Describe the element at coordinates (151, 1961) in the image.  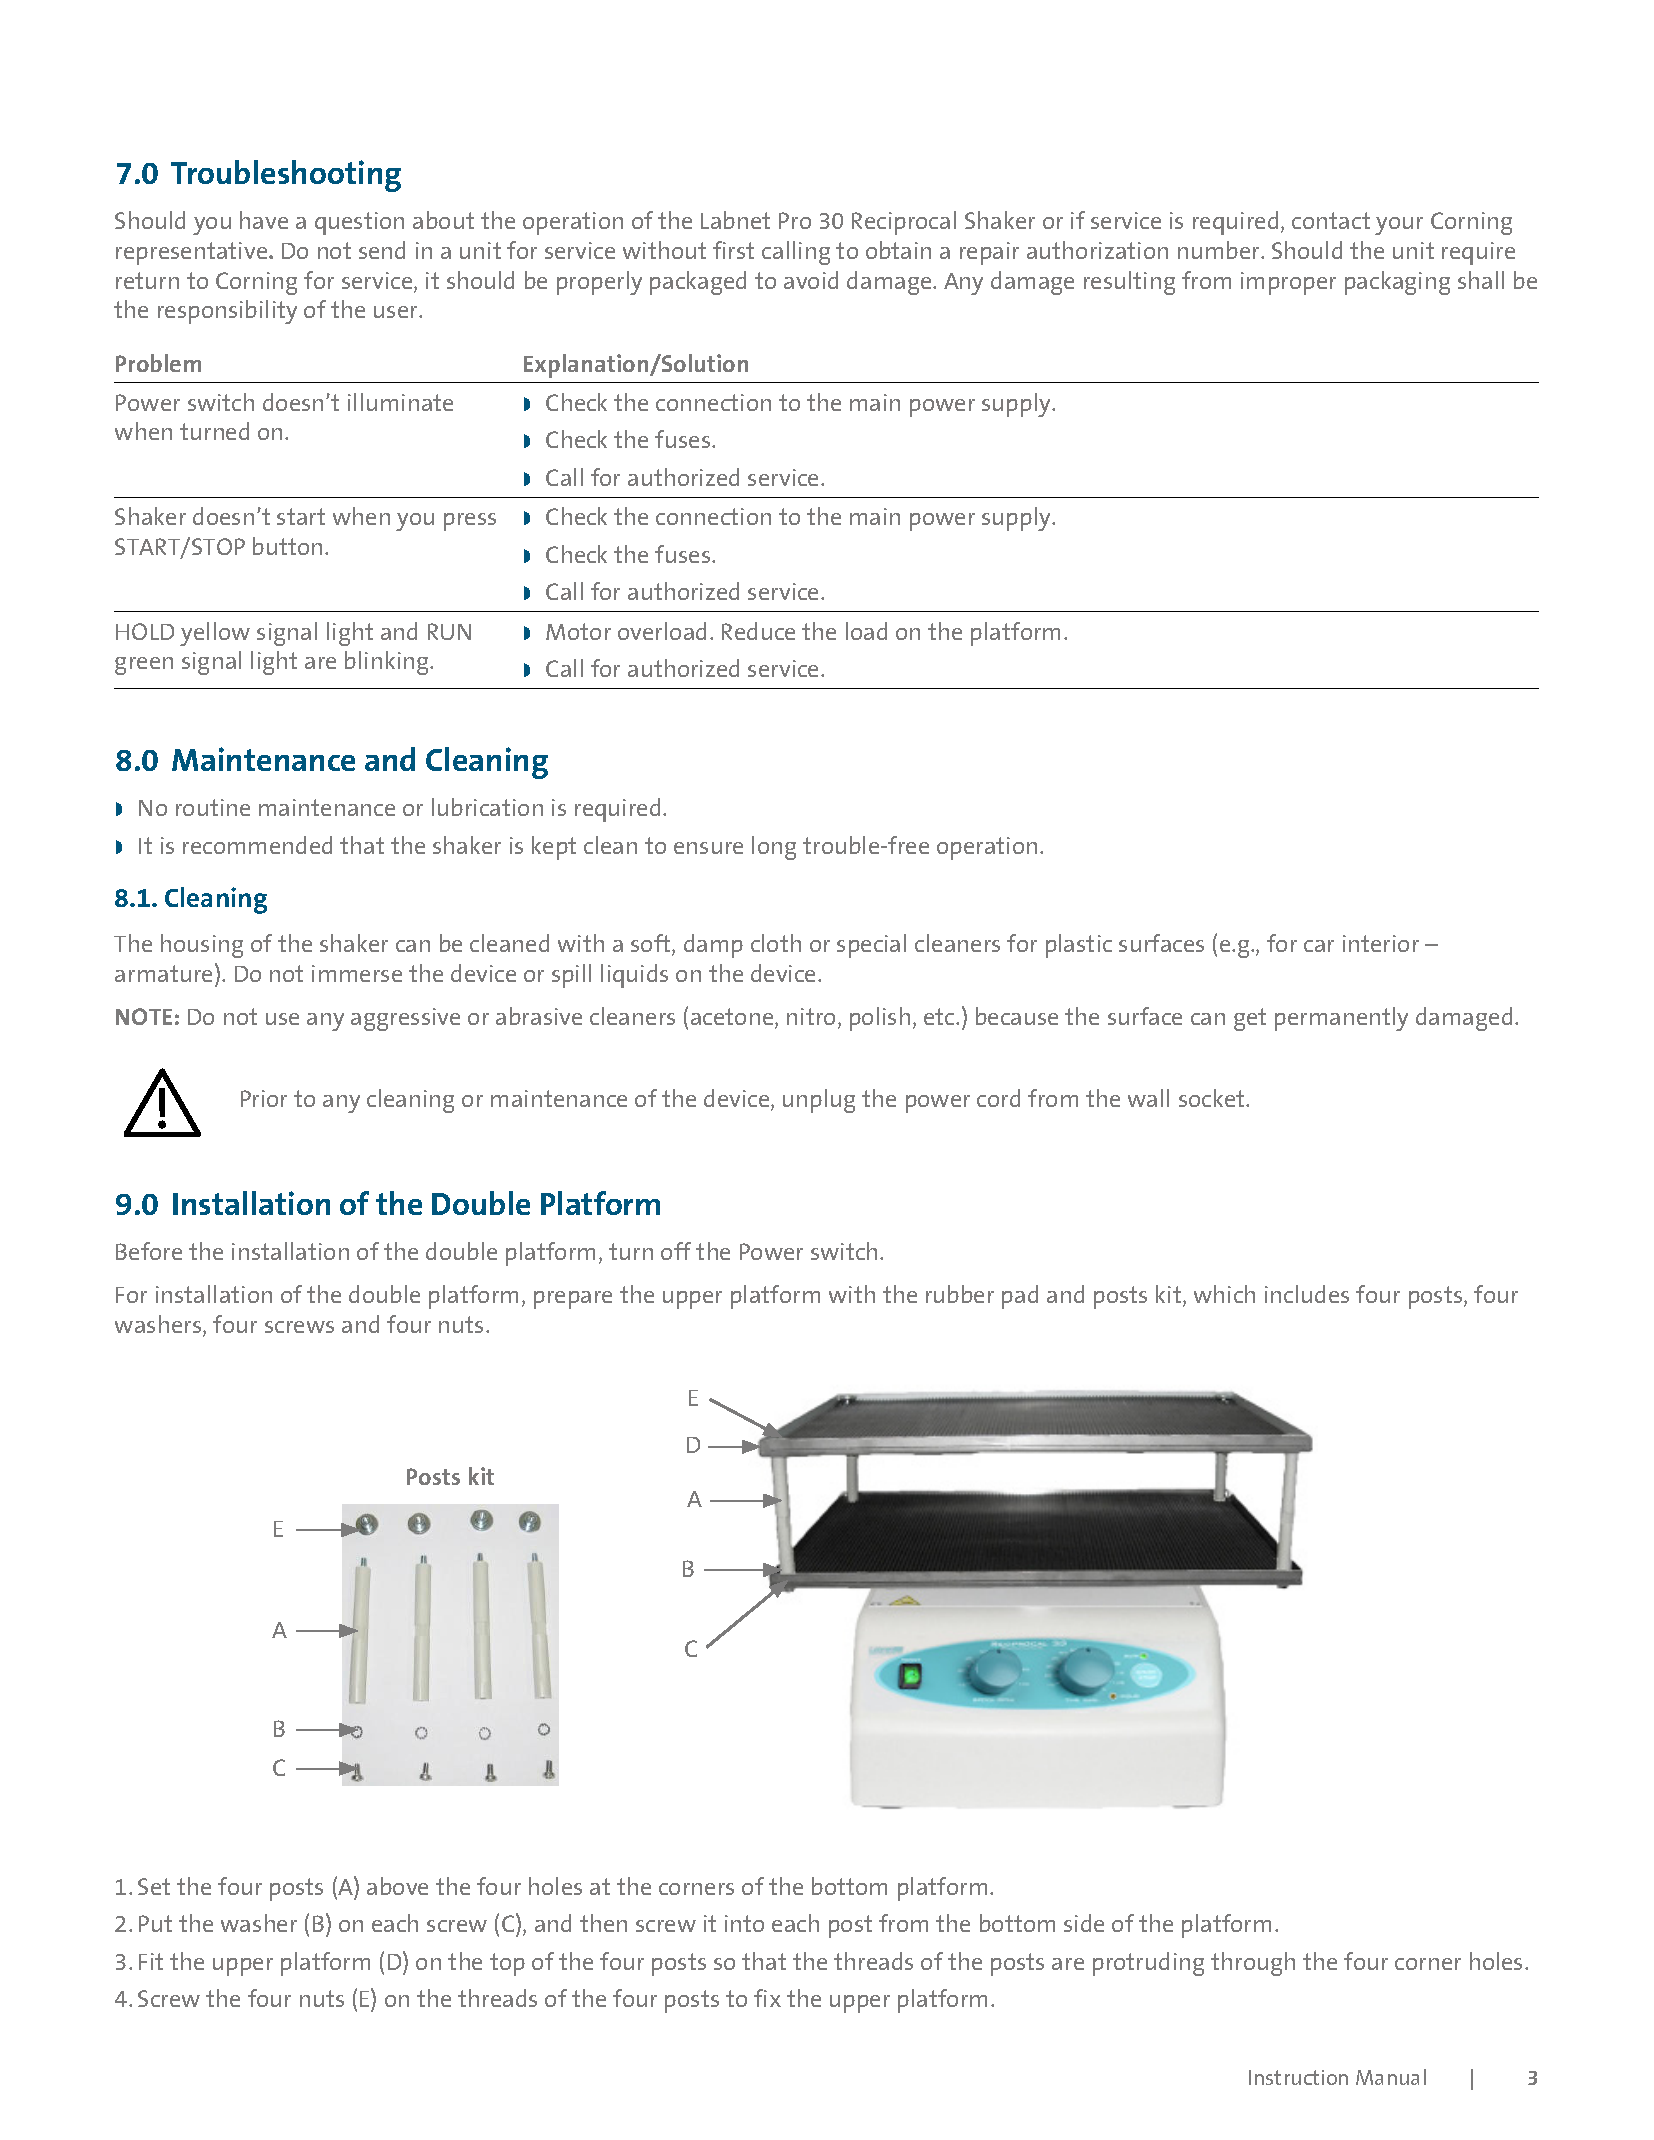
I see `Fit` at that location.
